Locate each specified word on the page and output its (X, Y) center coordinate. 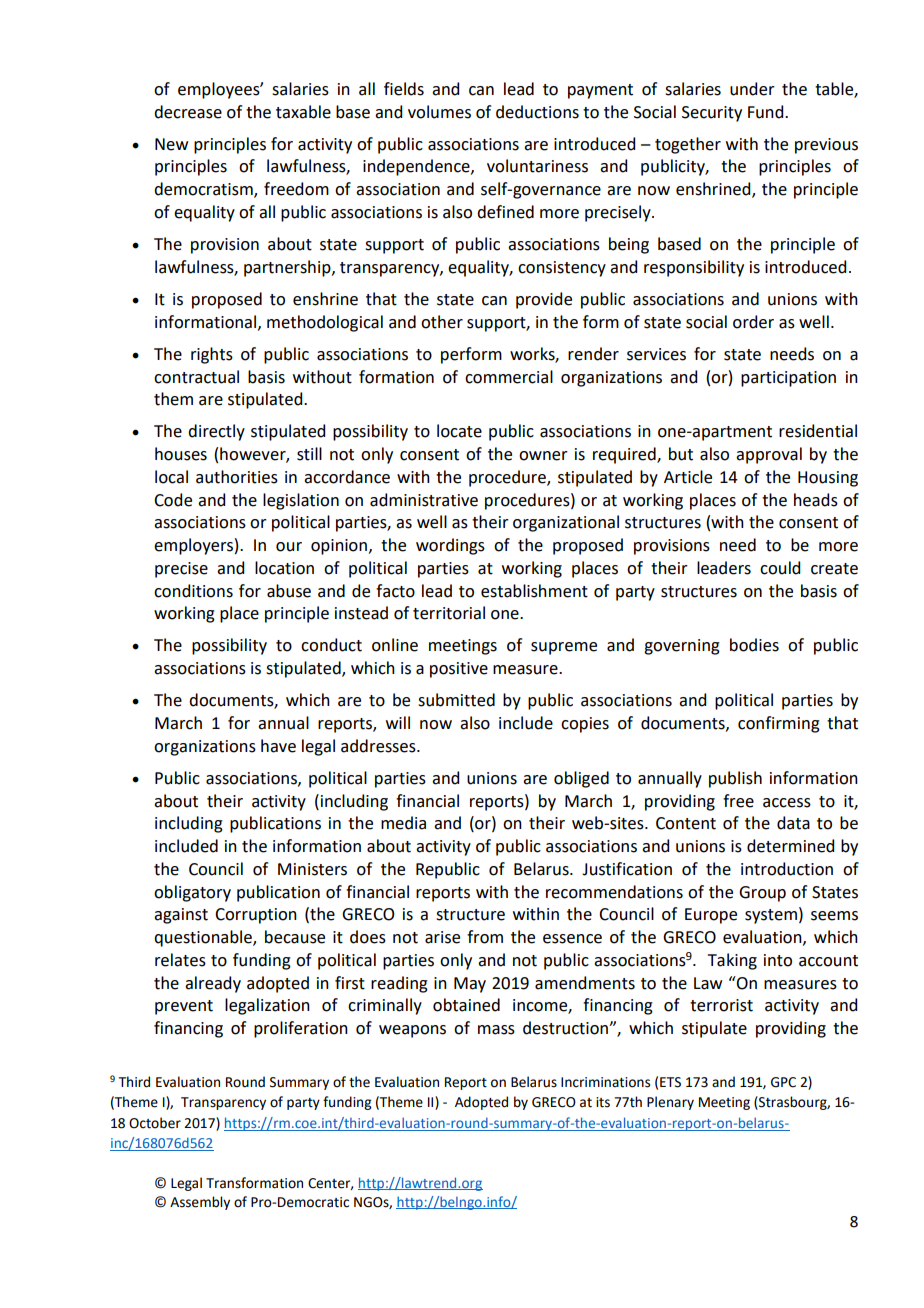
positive (459, 670)
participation (788, 379)
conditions (193, 591)
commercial (509, 377)
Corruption (256, 916)
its (603, 1102)
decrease (188, 112)
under (752, 89)
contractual (196, 377)
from (485, 937)
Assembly (200, 1203)
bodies (754, 645)
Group (762, 894)
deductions (537, 112)
